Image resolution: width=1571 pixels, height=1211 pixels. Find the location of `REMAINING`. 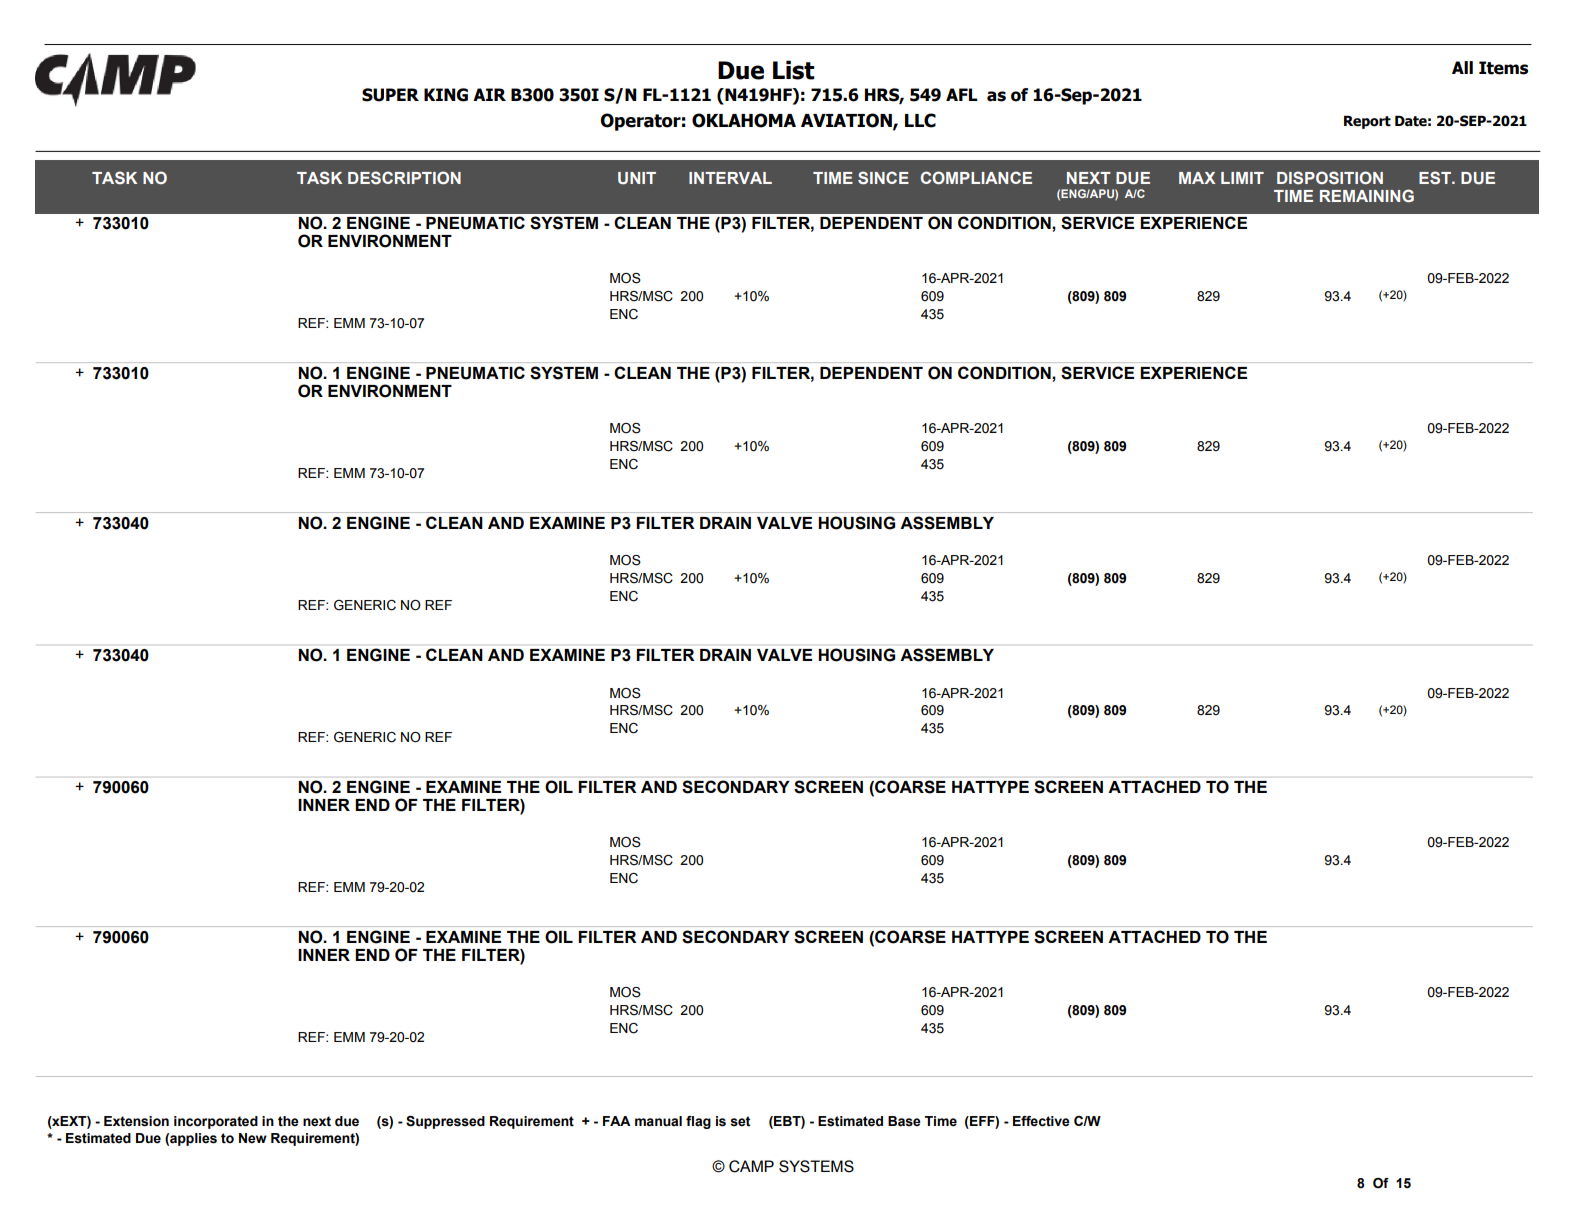

REMAINING is located at coordinates (1367, 195).
